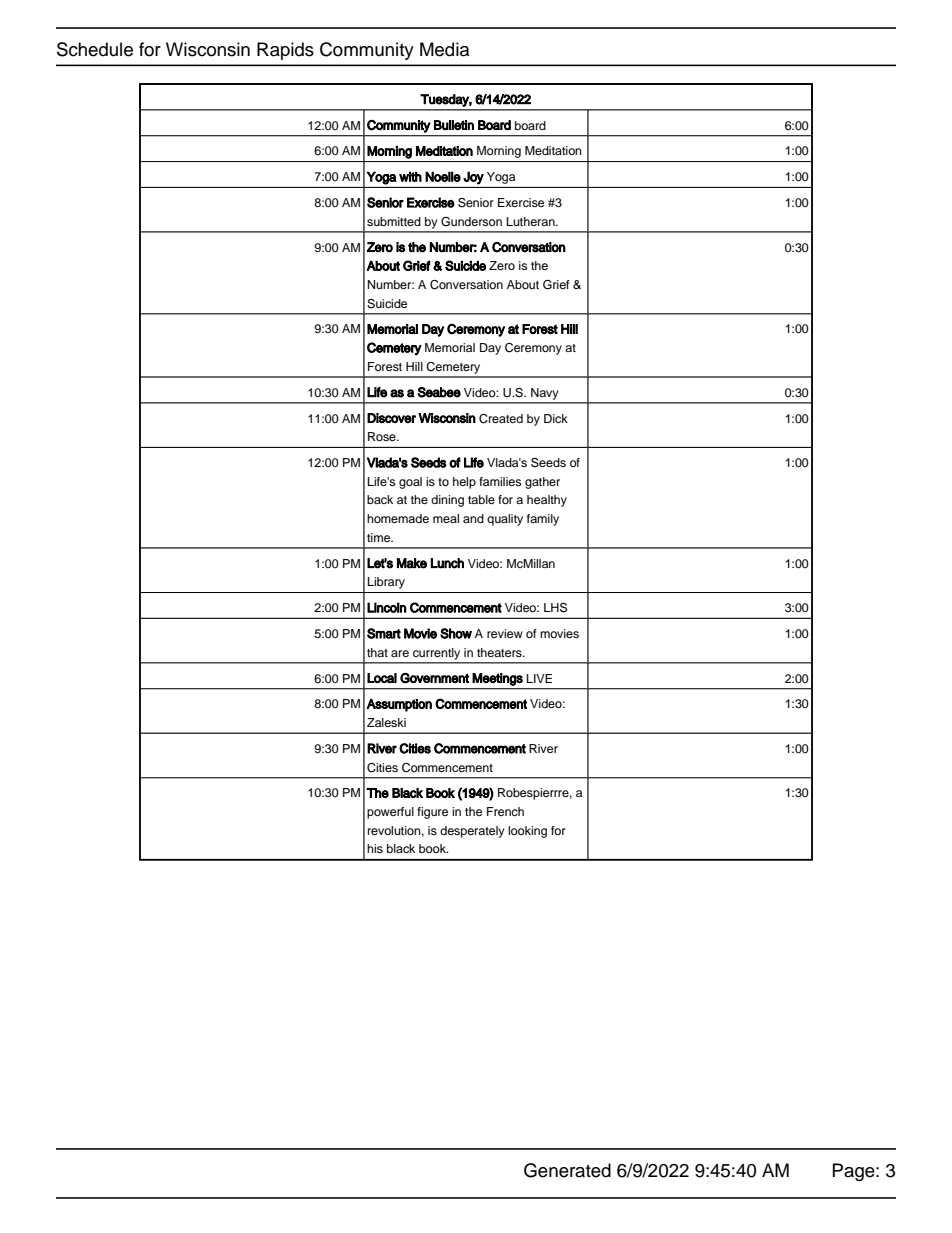 The width and height of the screenshot is (952, 1233). Describe the element at coordinates (285, 51) in the screenshot. I see `Rapids` at that location.
